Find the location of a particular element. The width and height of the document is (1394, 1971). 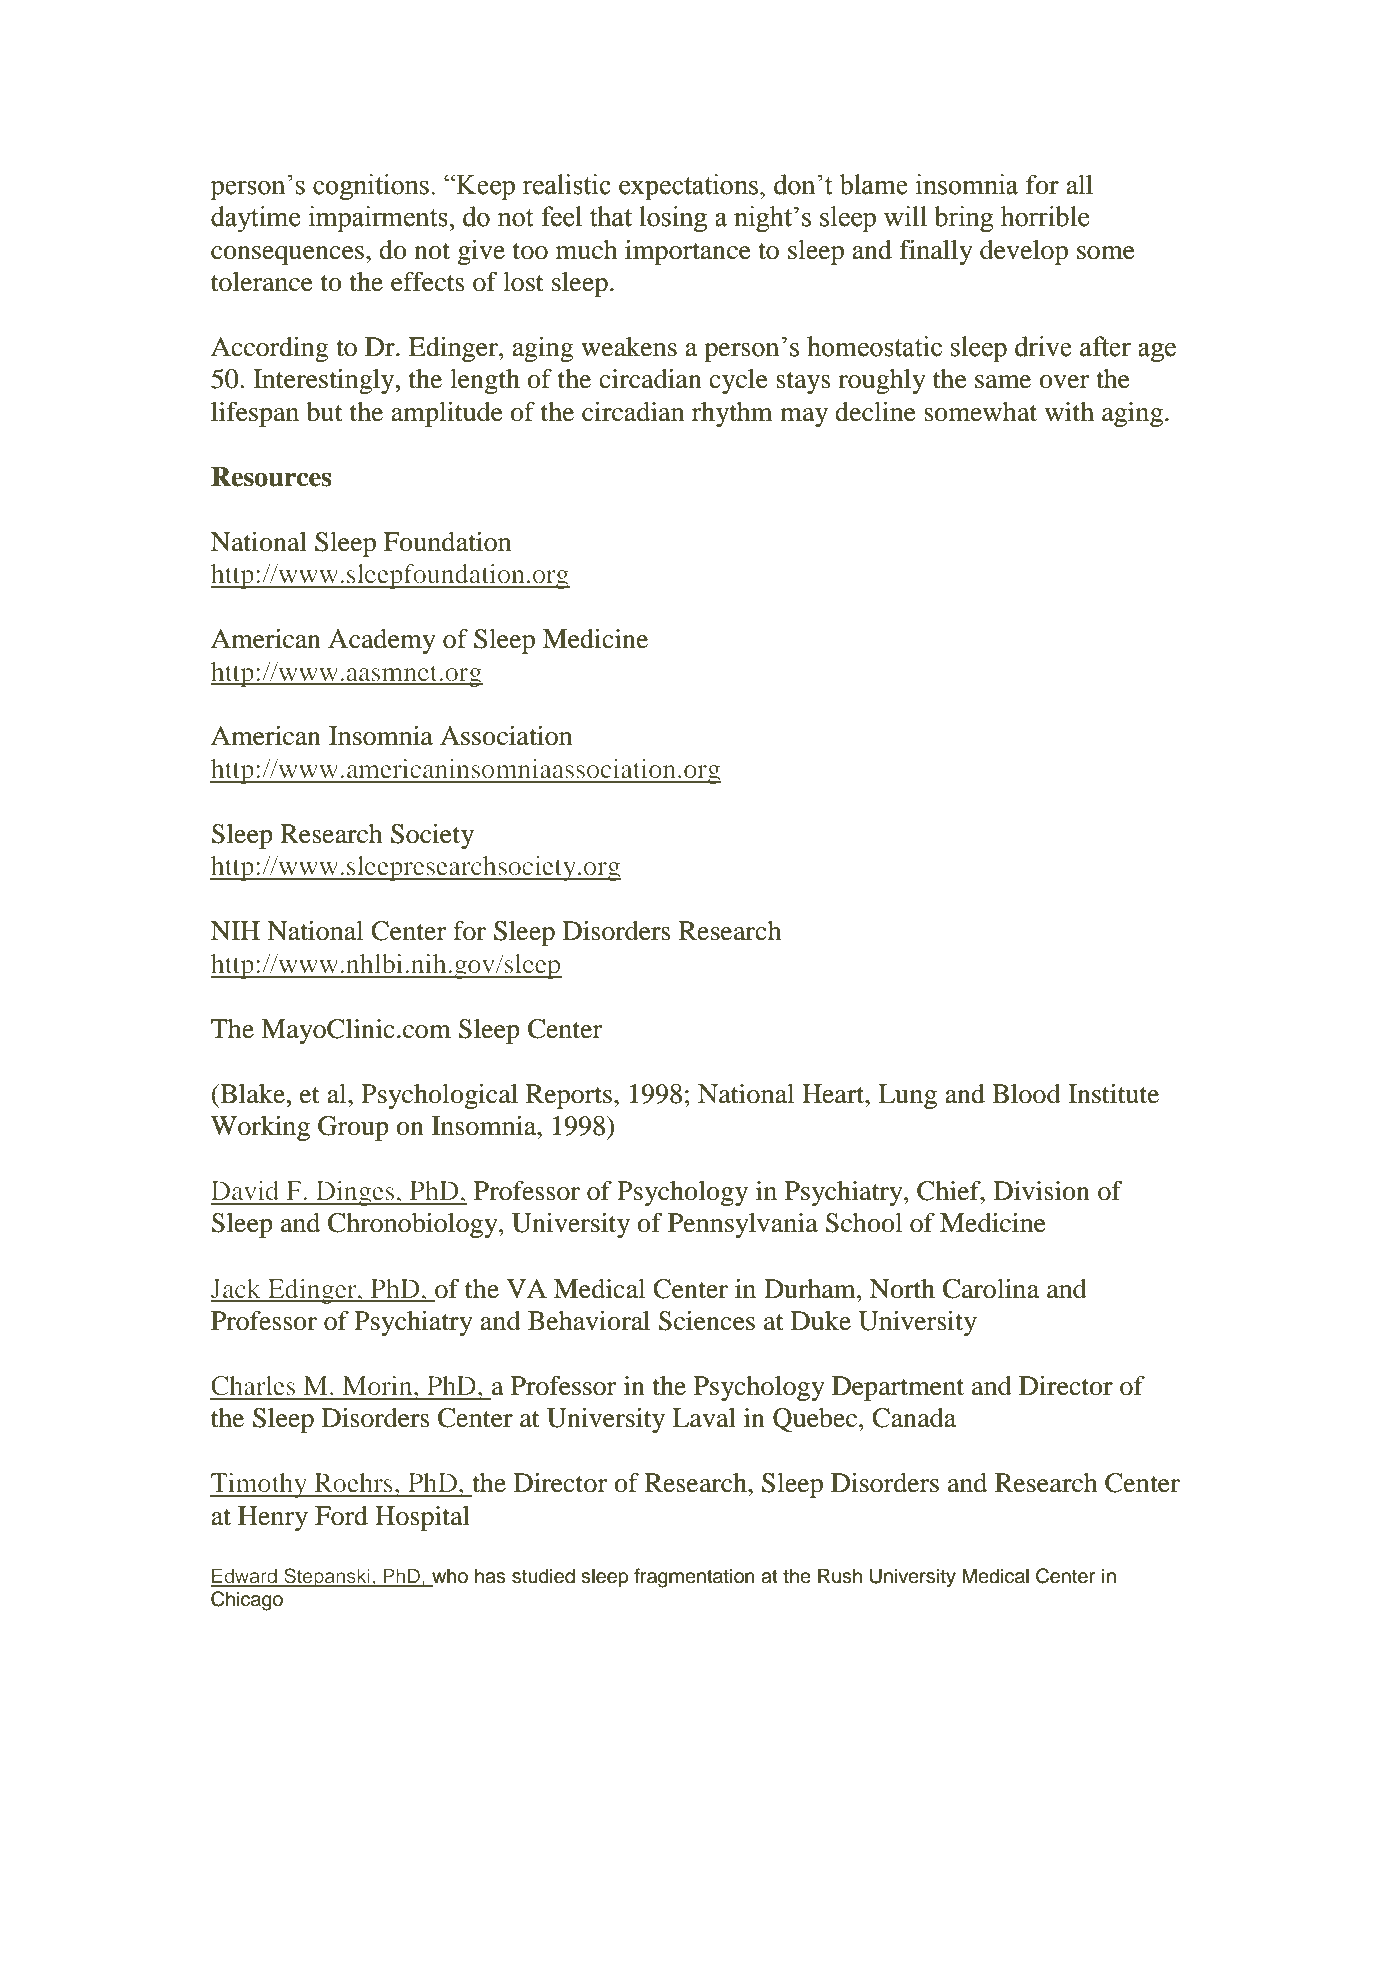

Blood is located at coordinates (1026, 1094).
